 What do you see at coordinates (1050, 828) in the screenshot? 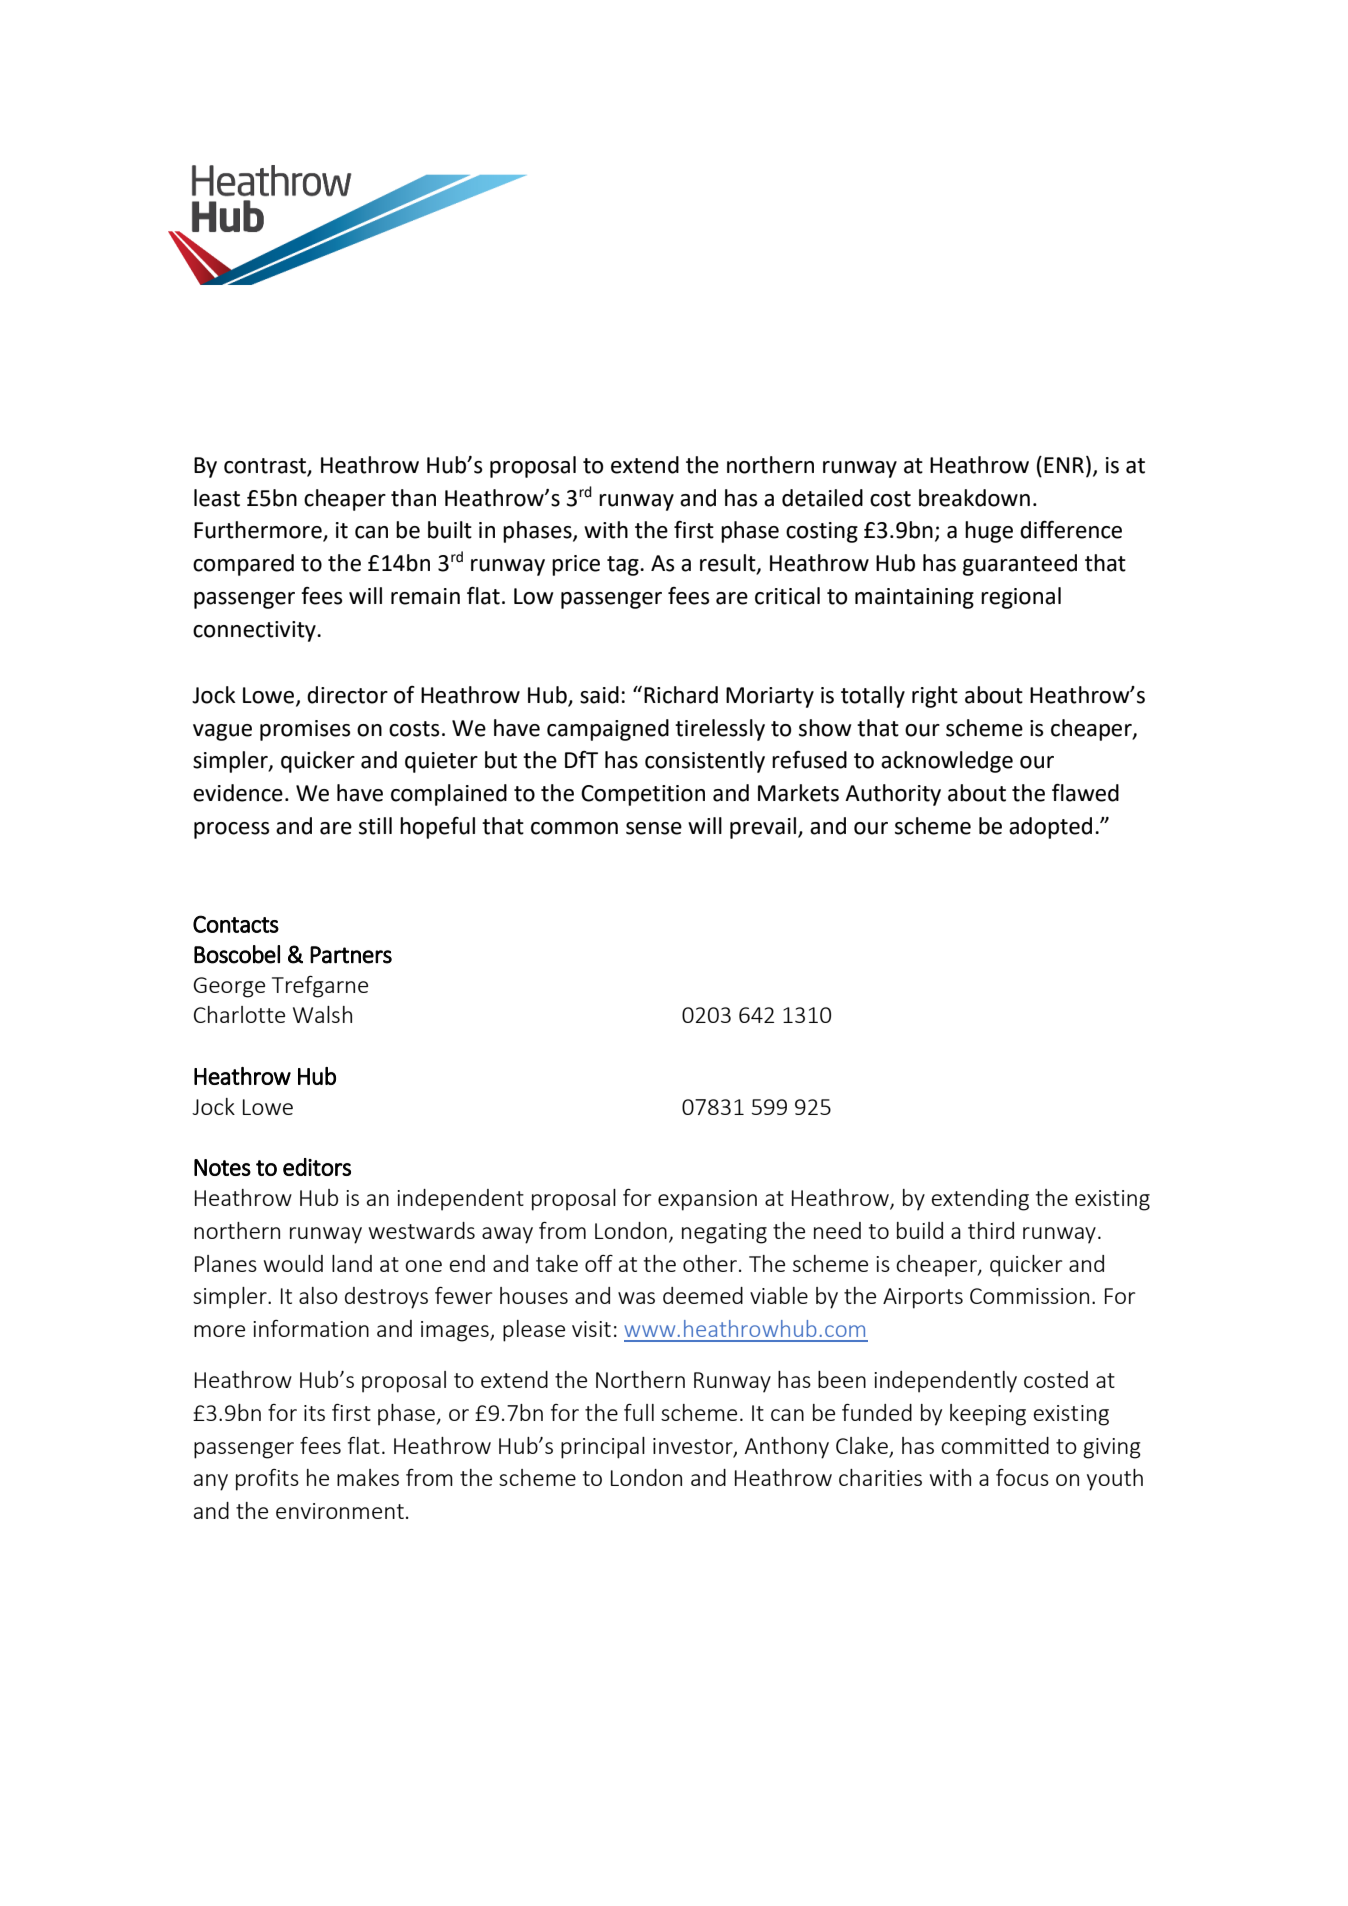
I see `adopted` at bounding box center [1050, 828].
